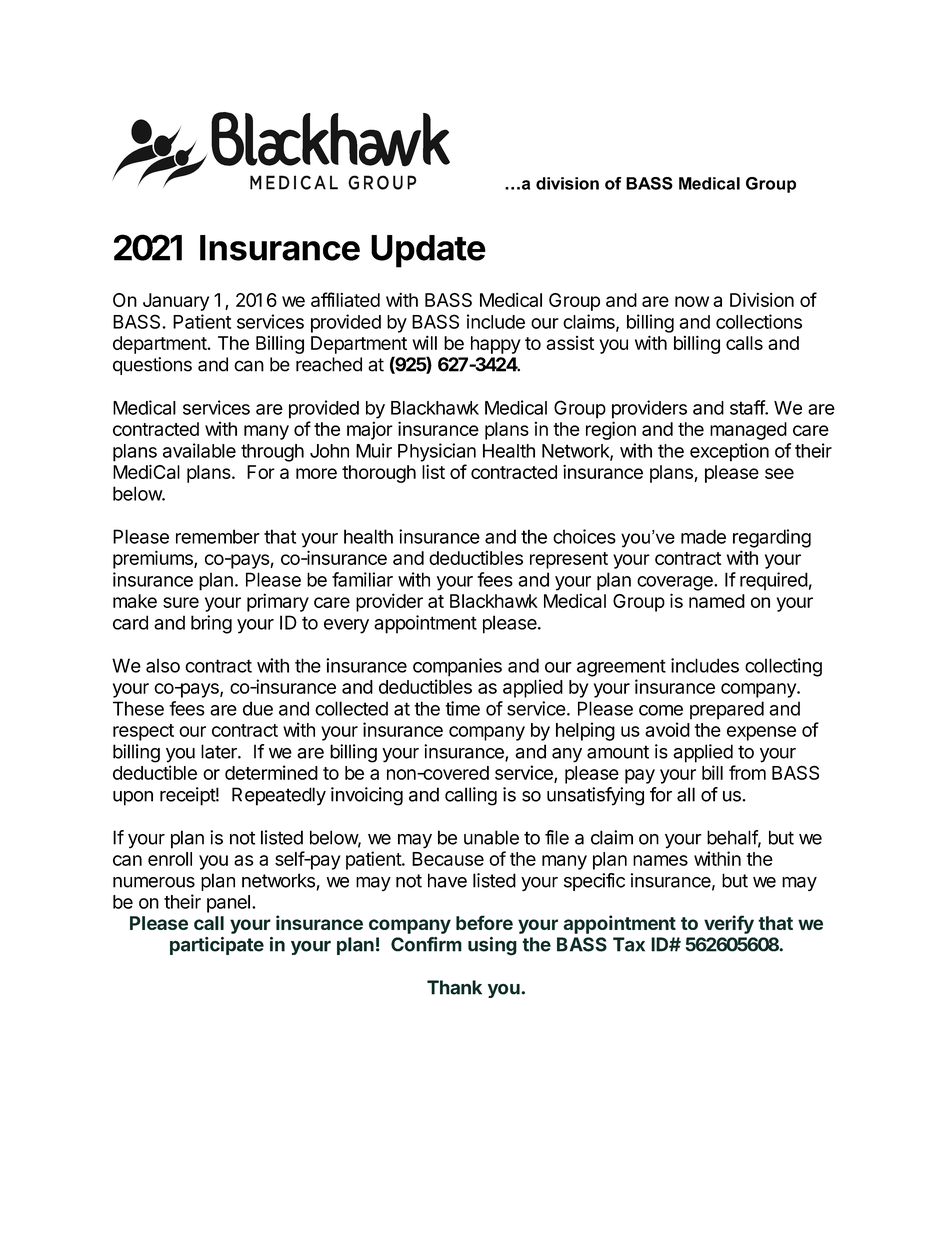  I want to click on Update, so click(428, 251).
